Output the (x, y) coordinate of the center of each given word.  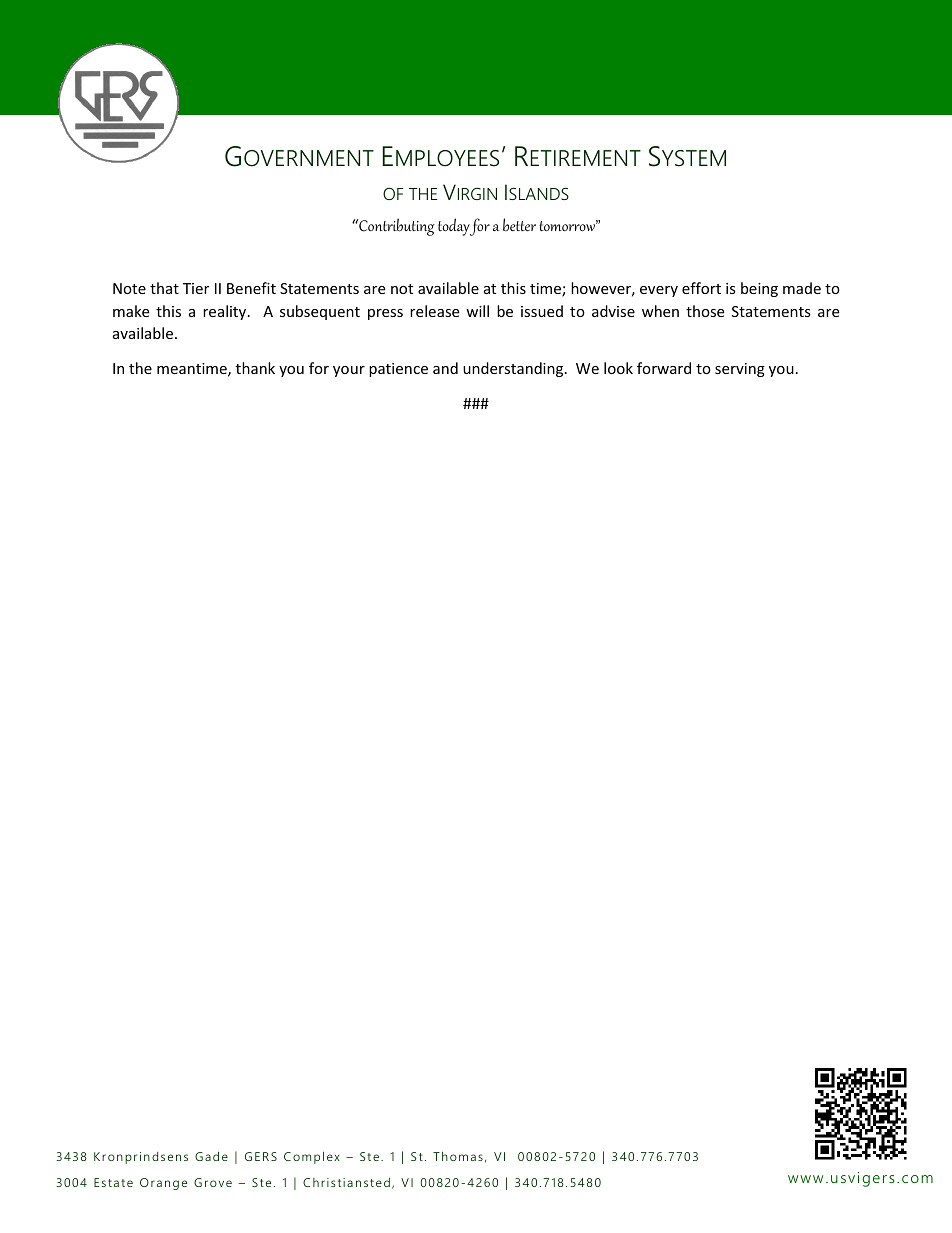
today (454, 227)
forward (664, 368)
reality (226, 312)
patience (398, 370)
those (705, 311)
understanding (514, 369)
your (349, 371)
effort (701, 288)
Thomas (458, 1156)
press (385, 314)
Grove (213, 1182)
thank (255, 368)
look (618, 368)
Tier (196, 288)
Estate (113, 1182)
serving (740, 370)
